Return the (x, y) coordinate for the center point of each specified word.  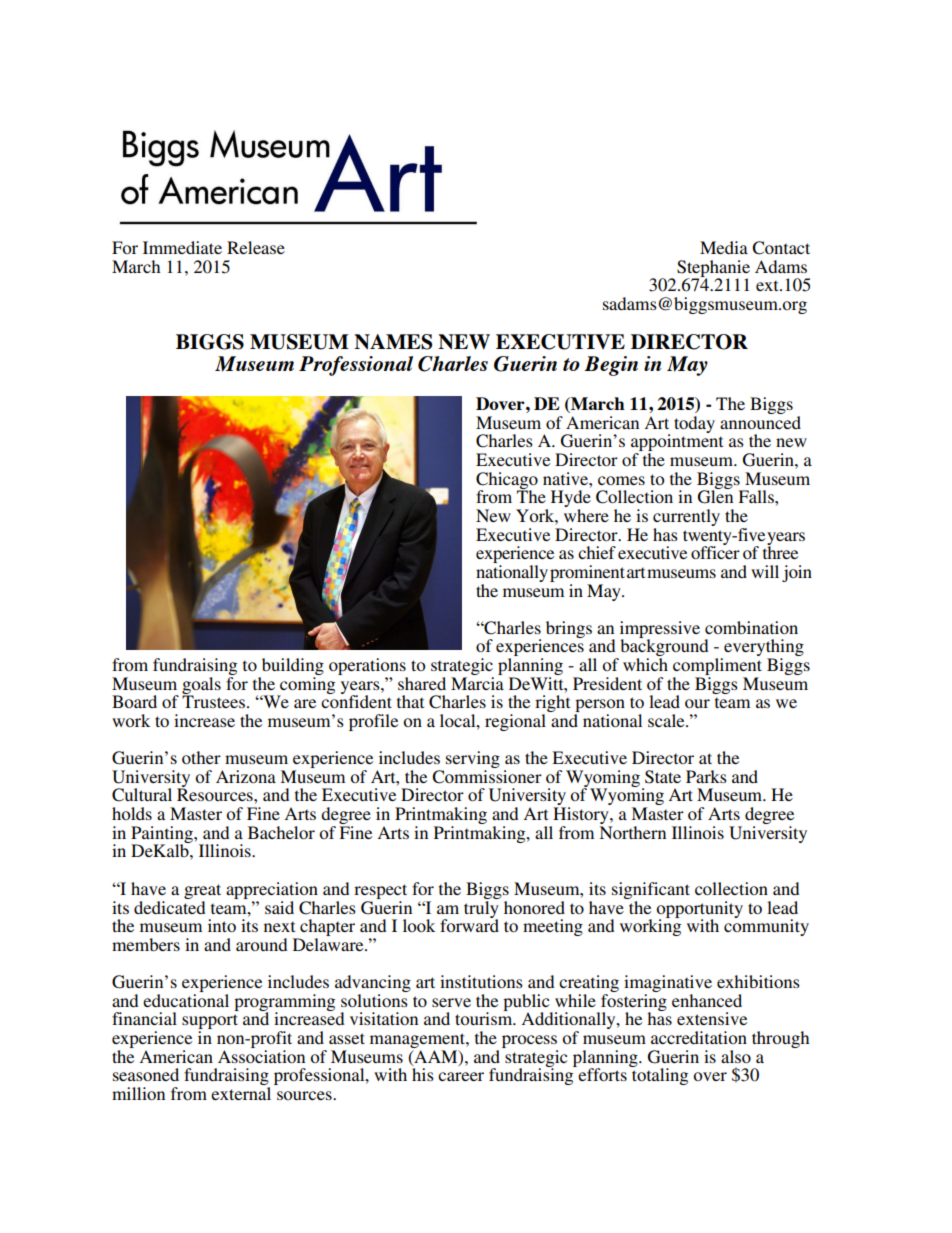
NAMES (393, 342)
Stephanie (713, 269)
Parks (706, 776)
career (461, 1076)
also (736, 1056)
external (241, 1093)
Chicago (507, 481)
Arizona (246, 776)
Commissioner (487, 777)
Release (256, 247)
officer (715, 551)
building (291, 668)
